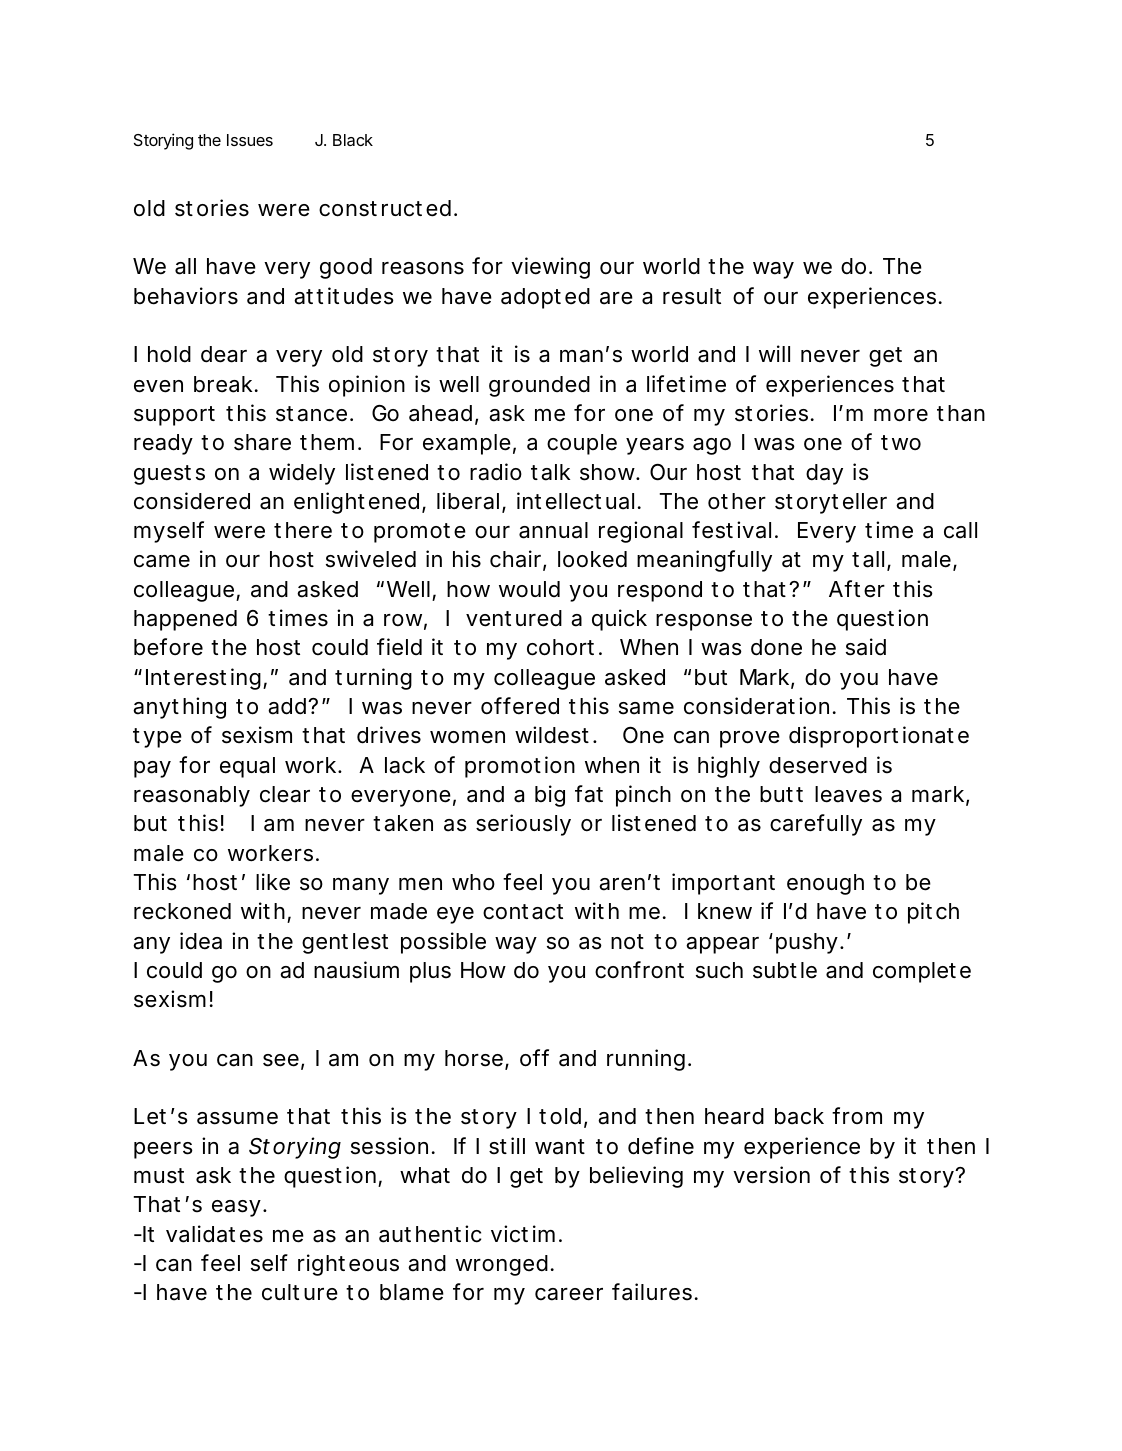  Describe the element at coordinates (250, 140) in the screenshot. I see `Issues` at that location.
